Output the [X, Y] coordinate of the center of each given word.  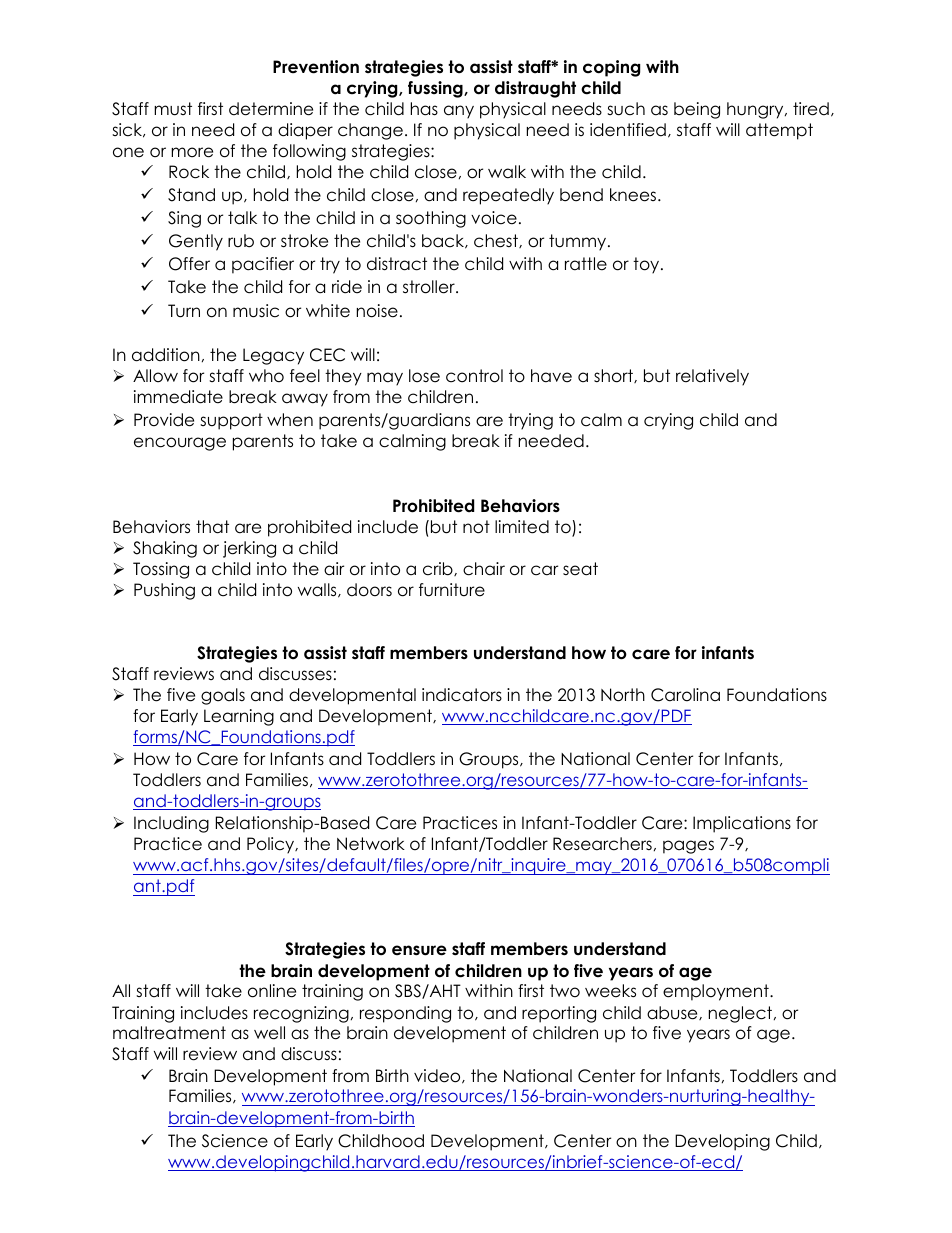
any [459, 112]
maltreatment [169, 1033]
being [697, 110]
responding [405, 1014]
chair [484, 569]
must [173, 109]
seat [580, 569]
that [212, 527]
